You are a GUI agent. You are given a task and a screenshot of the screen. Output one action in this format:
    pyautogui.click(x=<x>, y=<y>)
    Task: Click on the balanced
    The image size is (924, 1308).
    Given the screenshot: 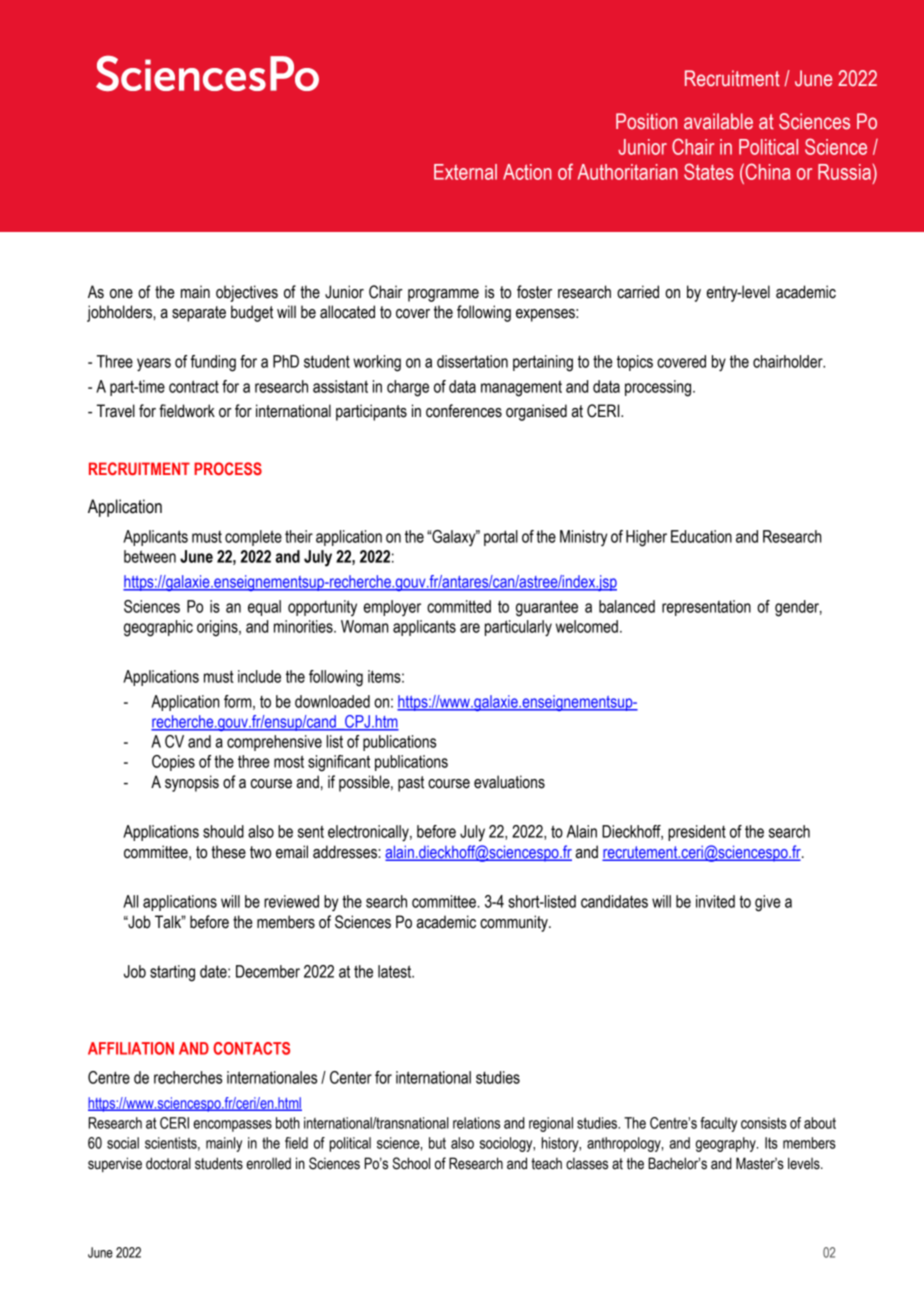 What is the action you would take?
    pyautogui.click(x=627, y=606)
